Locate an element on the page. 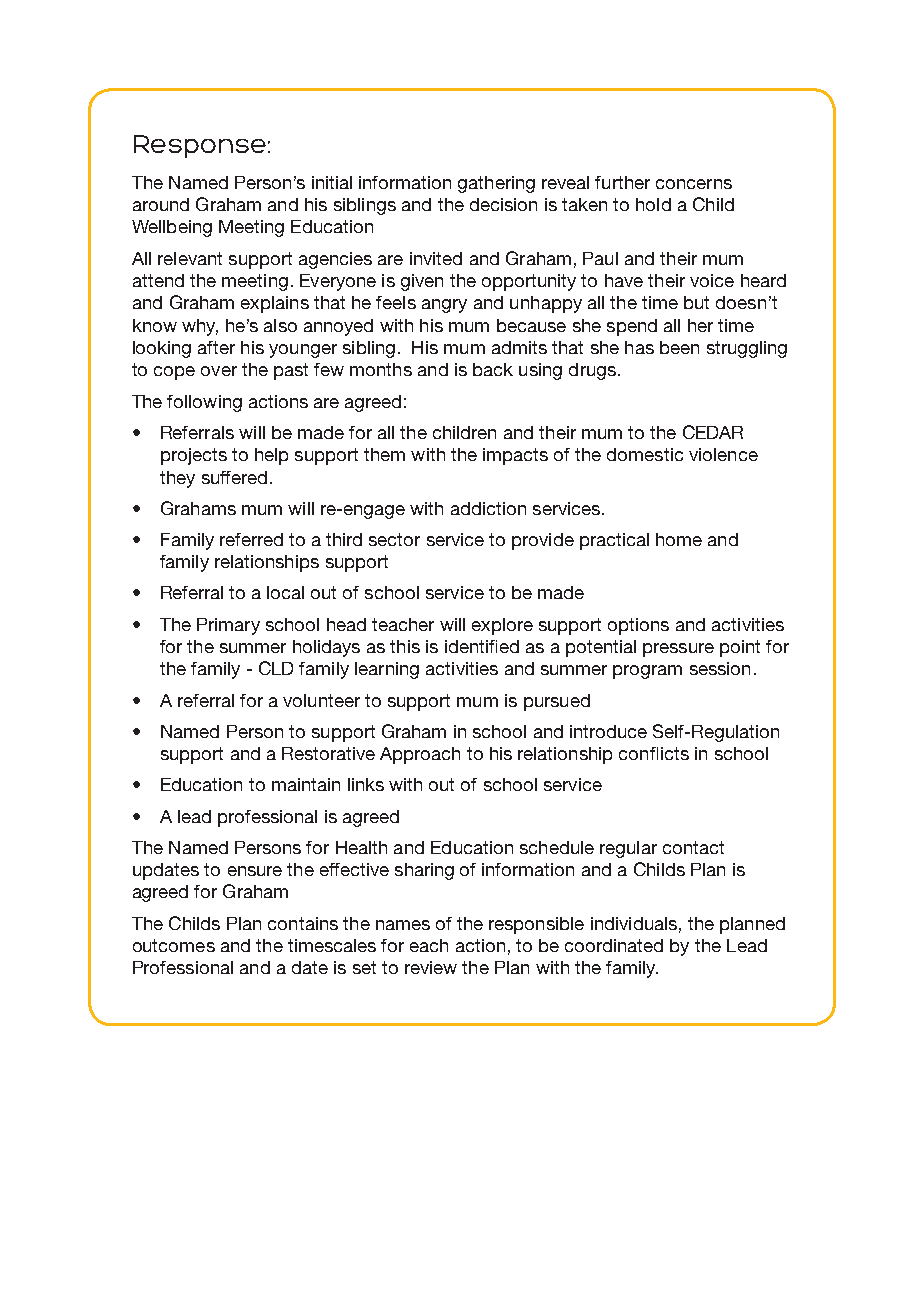 This document has height=1308, width=924. outcomes is located at coordinates (174, 945).
